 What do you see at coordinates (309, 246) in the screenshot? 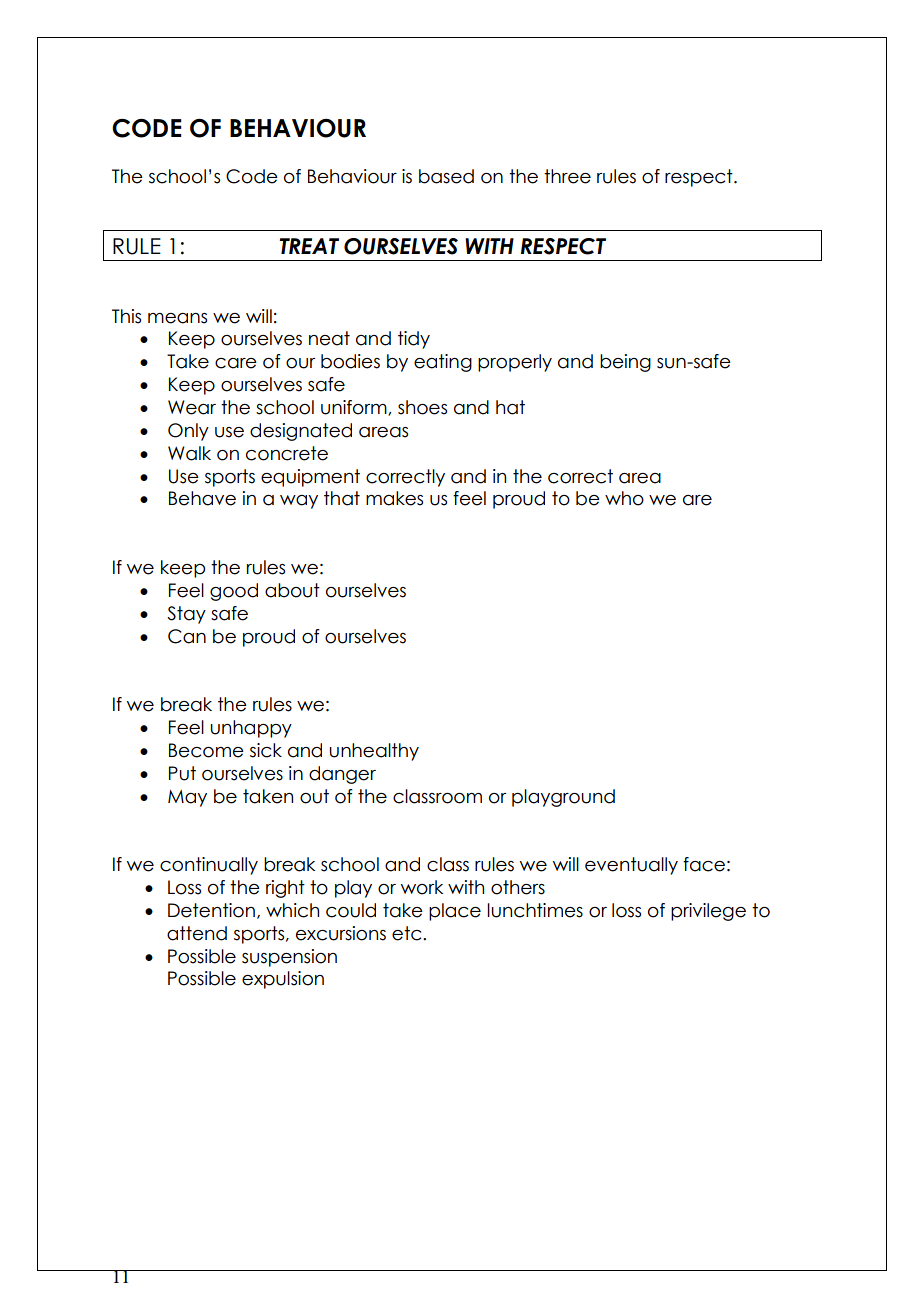
I see `TREAT` at bounding box center [309, 246].
